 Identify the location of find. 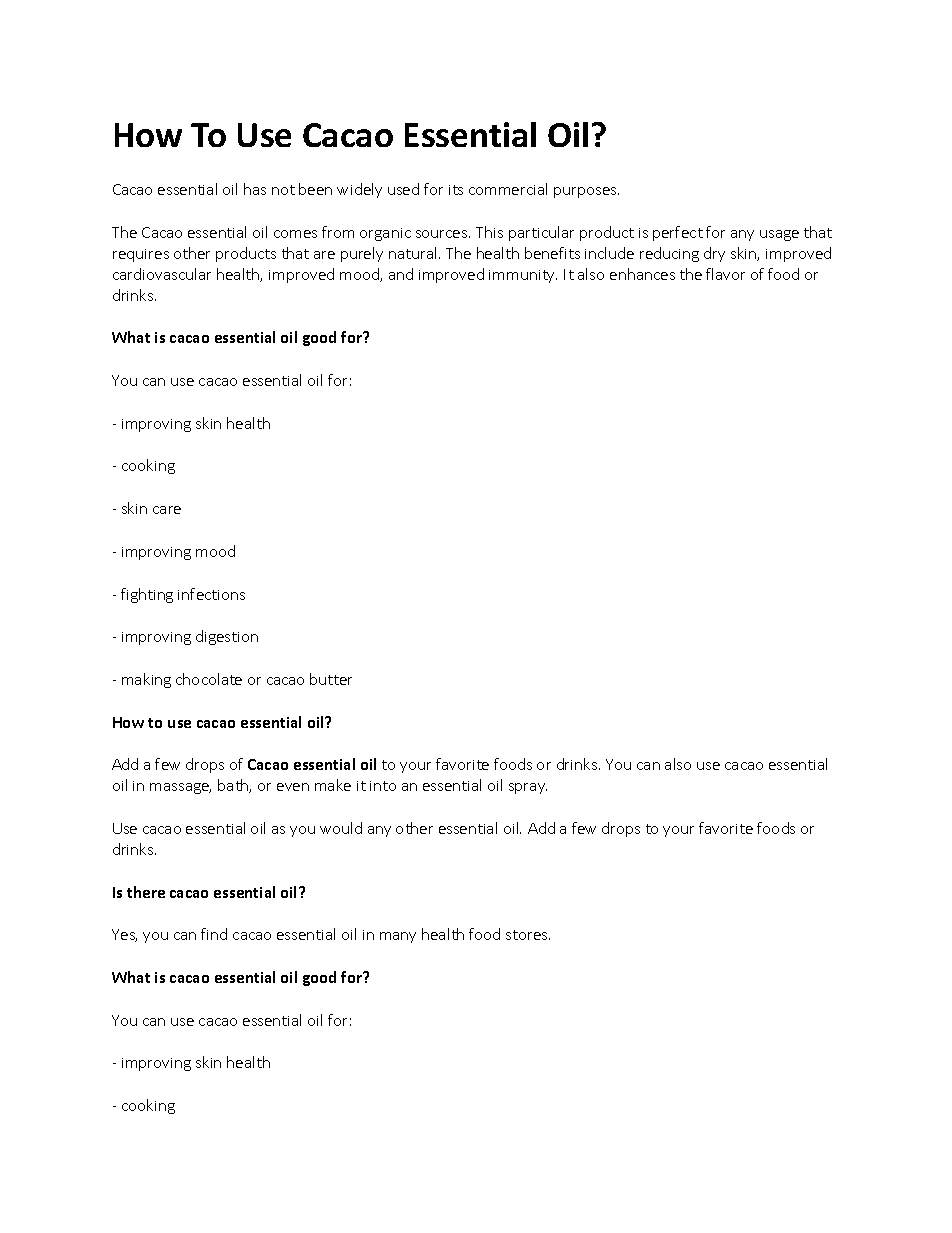
(214, 934).
